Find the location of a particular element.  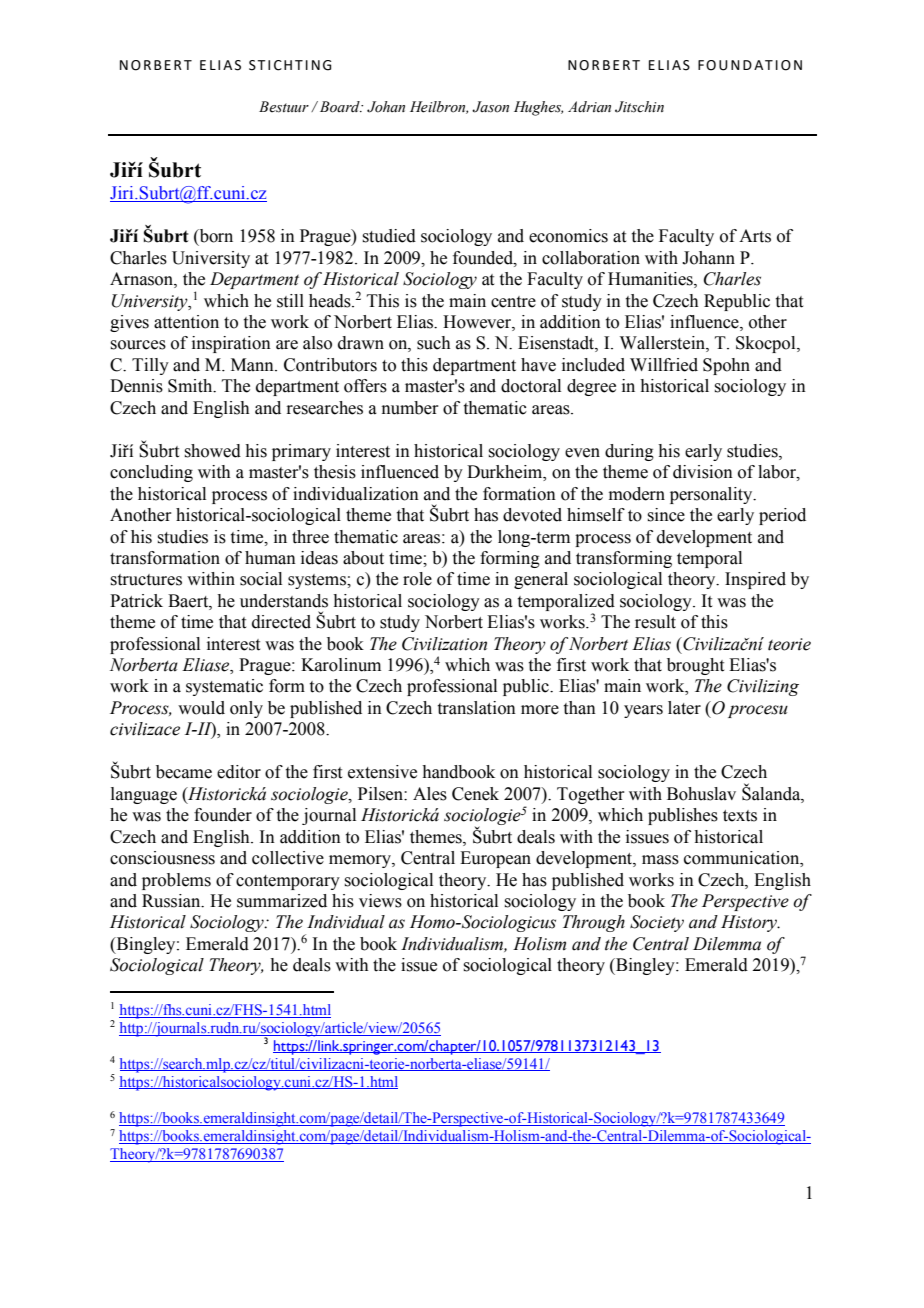

European is located at coordinates (495, 859).
